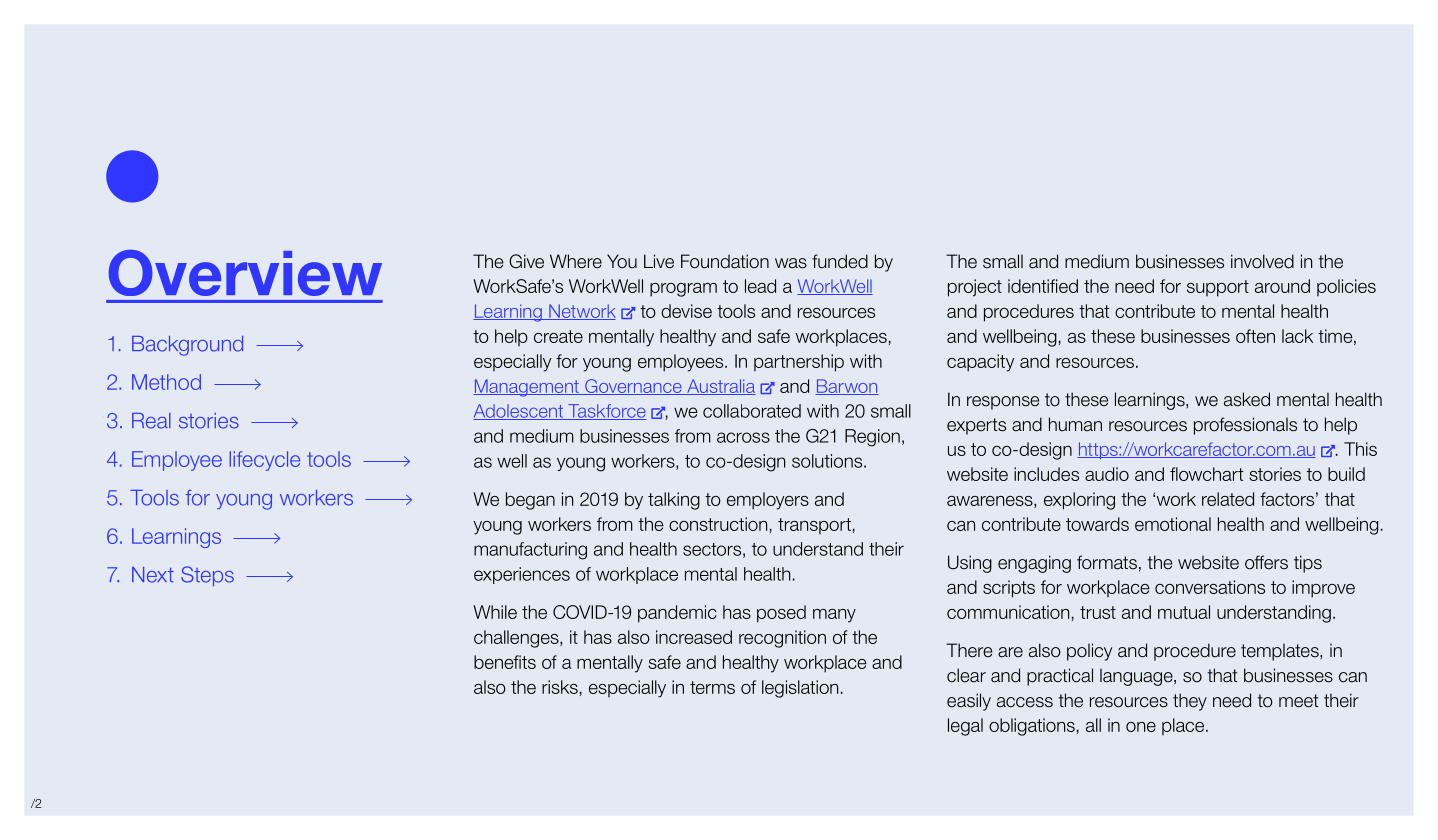 This screenshot has height=840, width=1438. Describe the element at coordinates (760, 286) in the screenshot. I see `lead` at that location.
